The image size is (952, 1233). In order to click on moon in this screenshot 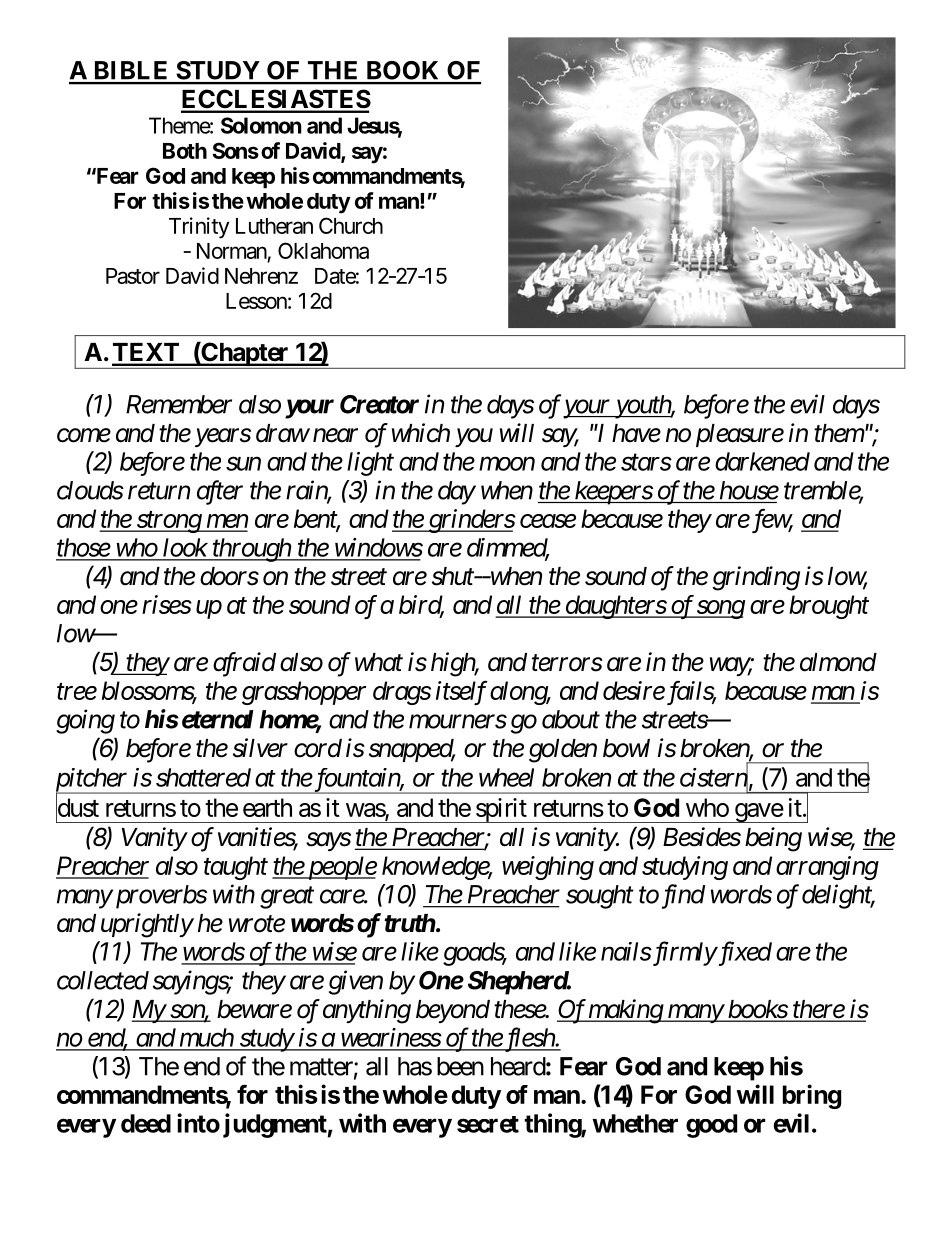, I will do `click(507, 464)`.
